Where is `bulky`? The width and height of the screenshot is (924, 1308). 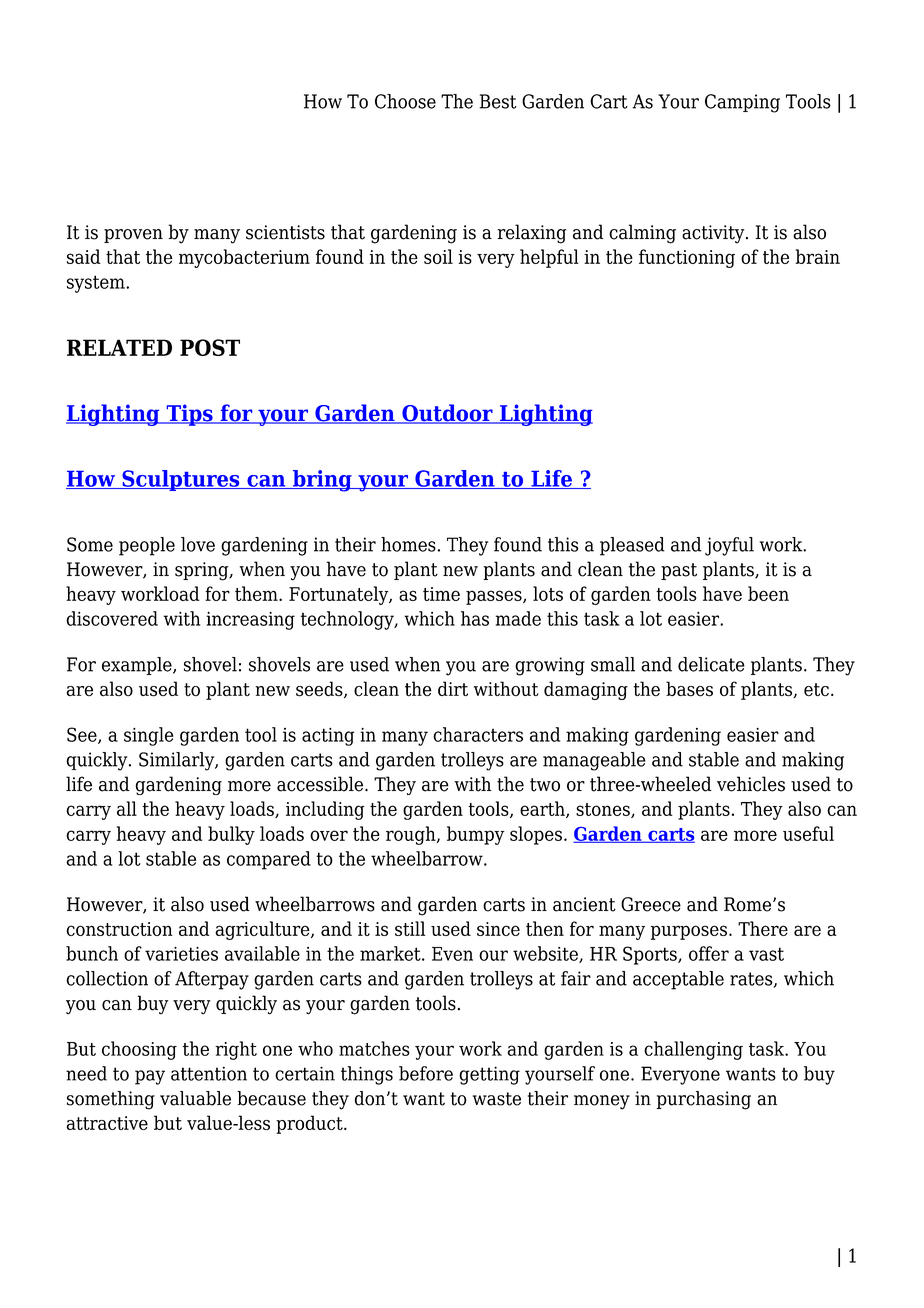
bulky is located at coordinates (231, 835).
